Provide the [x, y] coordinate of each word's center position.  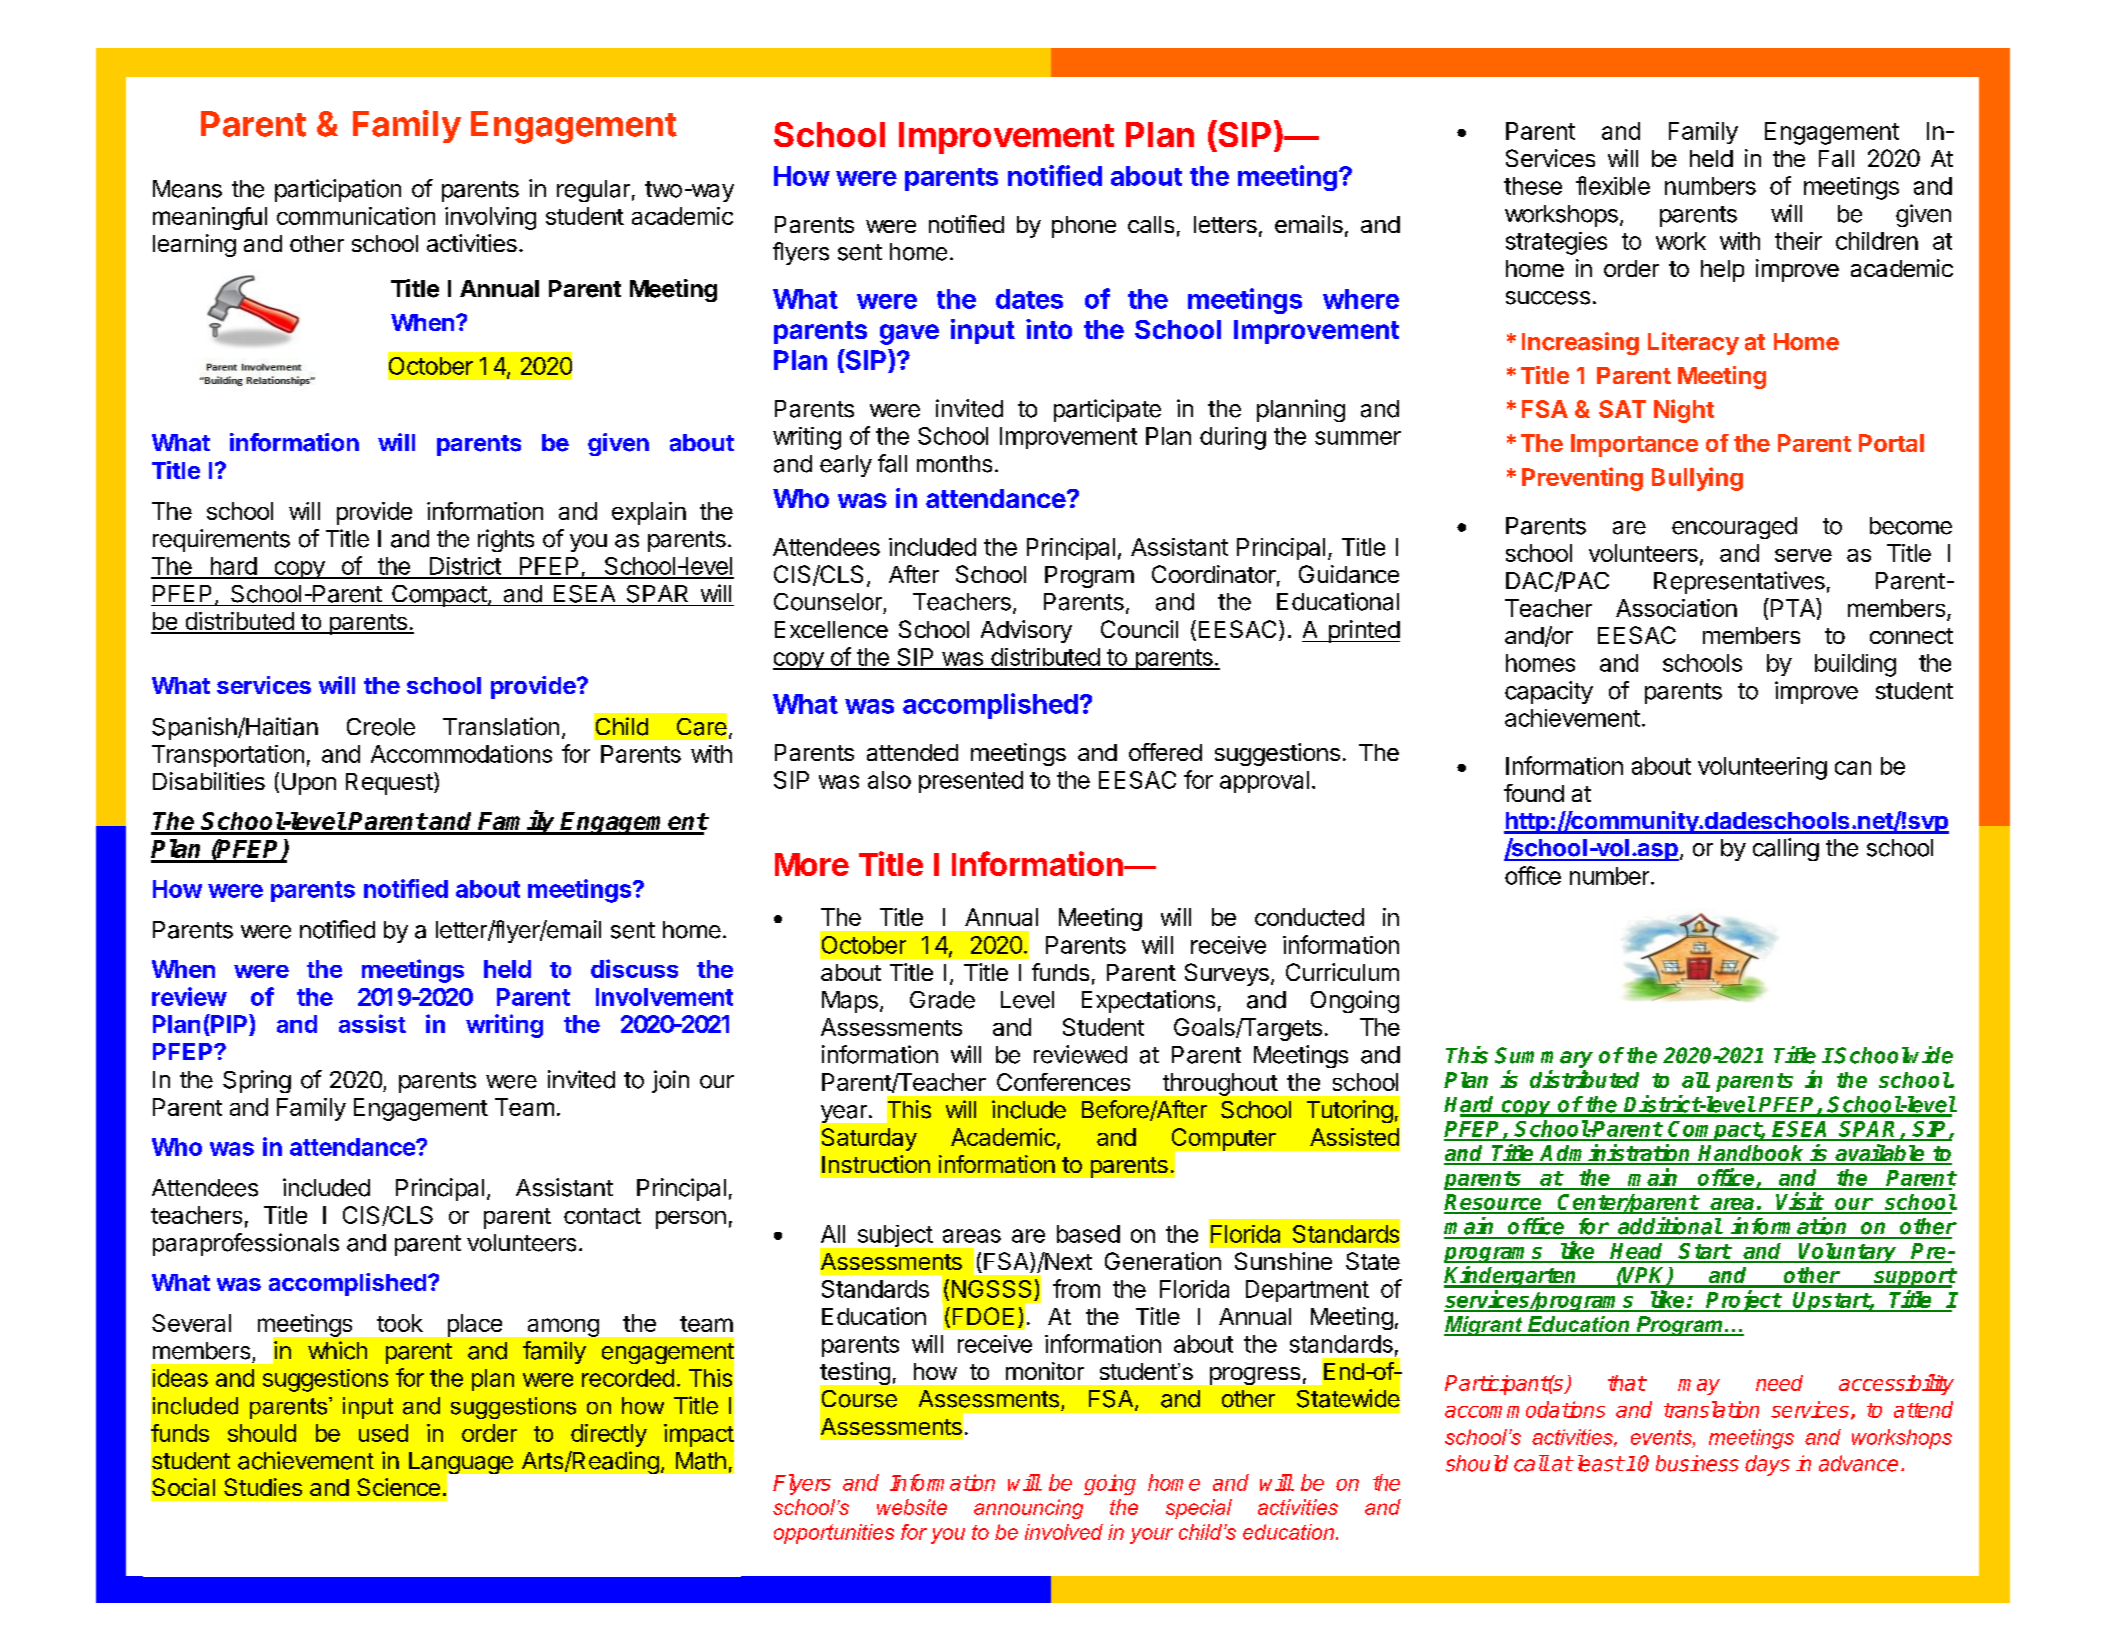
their [1798, 241]
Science [398, 1487]
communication [356, 216]
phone [1084, 227]
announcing [1028, 1509]
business [1697, 1463]
